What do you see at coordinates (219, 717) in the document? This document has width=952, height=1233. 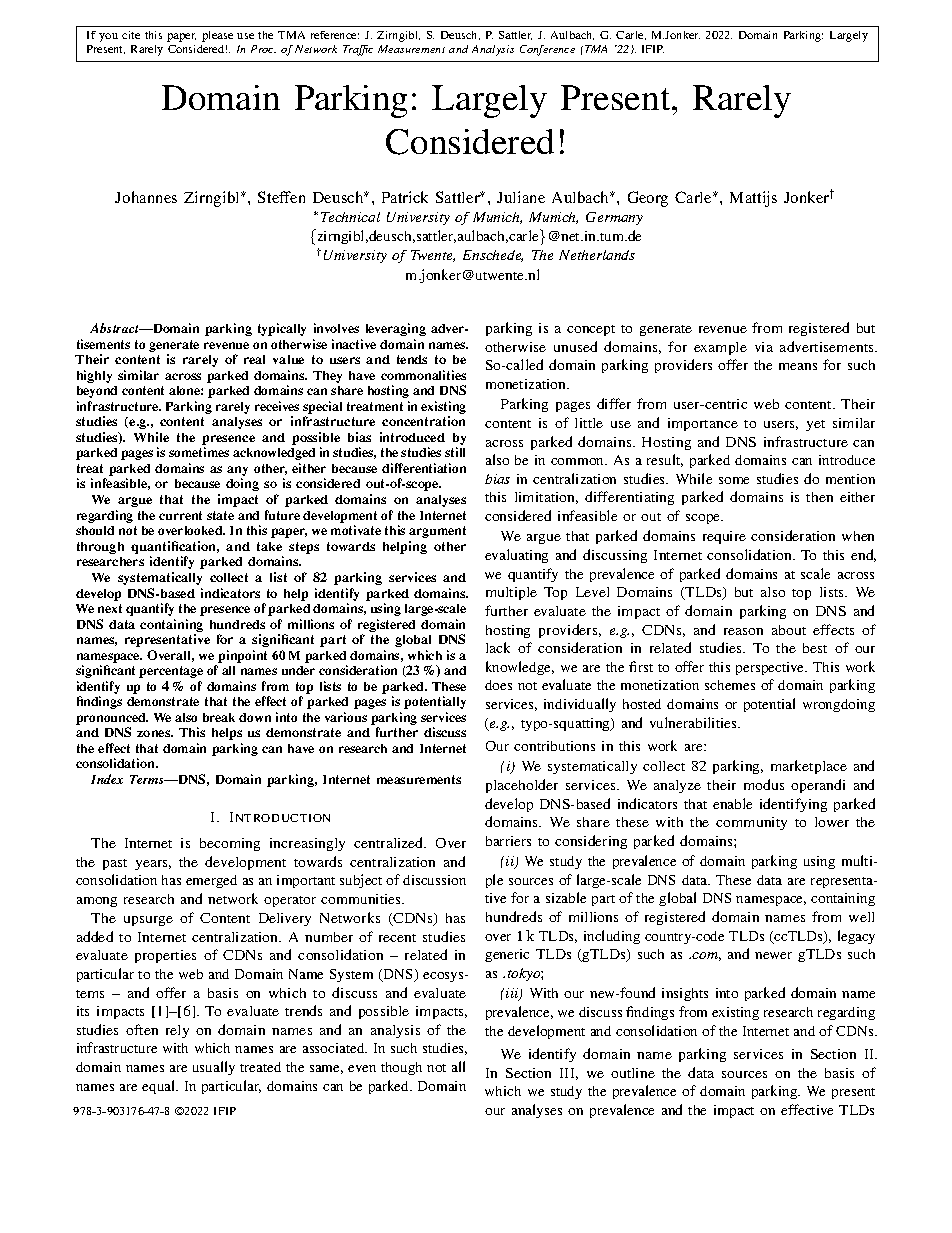 I see `break` at bounding box center [219, 717].
